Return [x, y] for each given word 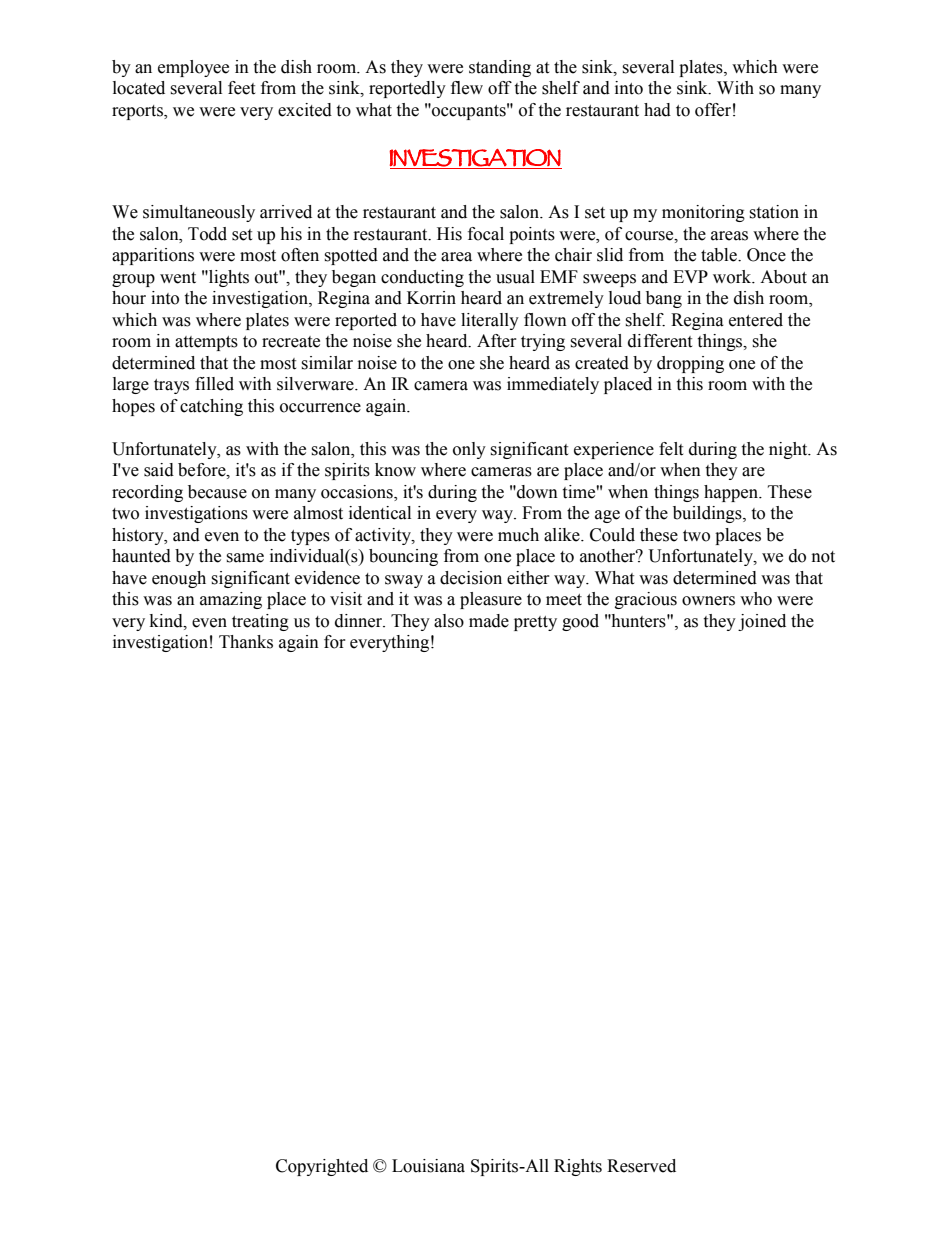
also [449, 621]
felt [671, 449]
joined [762, 622]
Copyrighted [322, 1167]
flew [467, 88]
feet [241, 88]
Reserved [641, 1166]
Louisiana [428, 1166]
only [469, 450]
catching [211, 407]
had [657, 110]
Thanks [246, 642]
